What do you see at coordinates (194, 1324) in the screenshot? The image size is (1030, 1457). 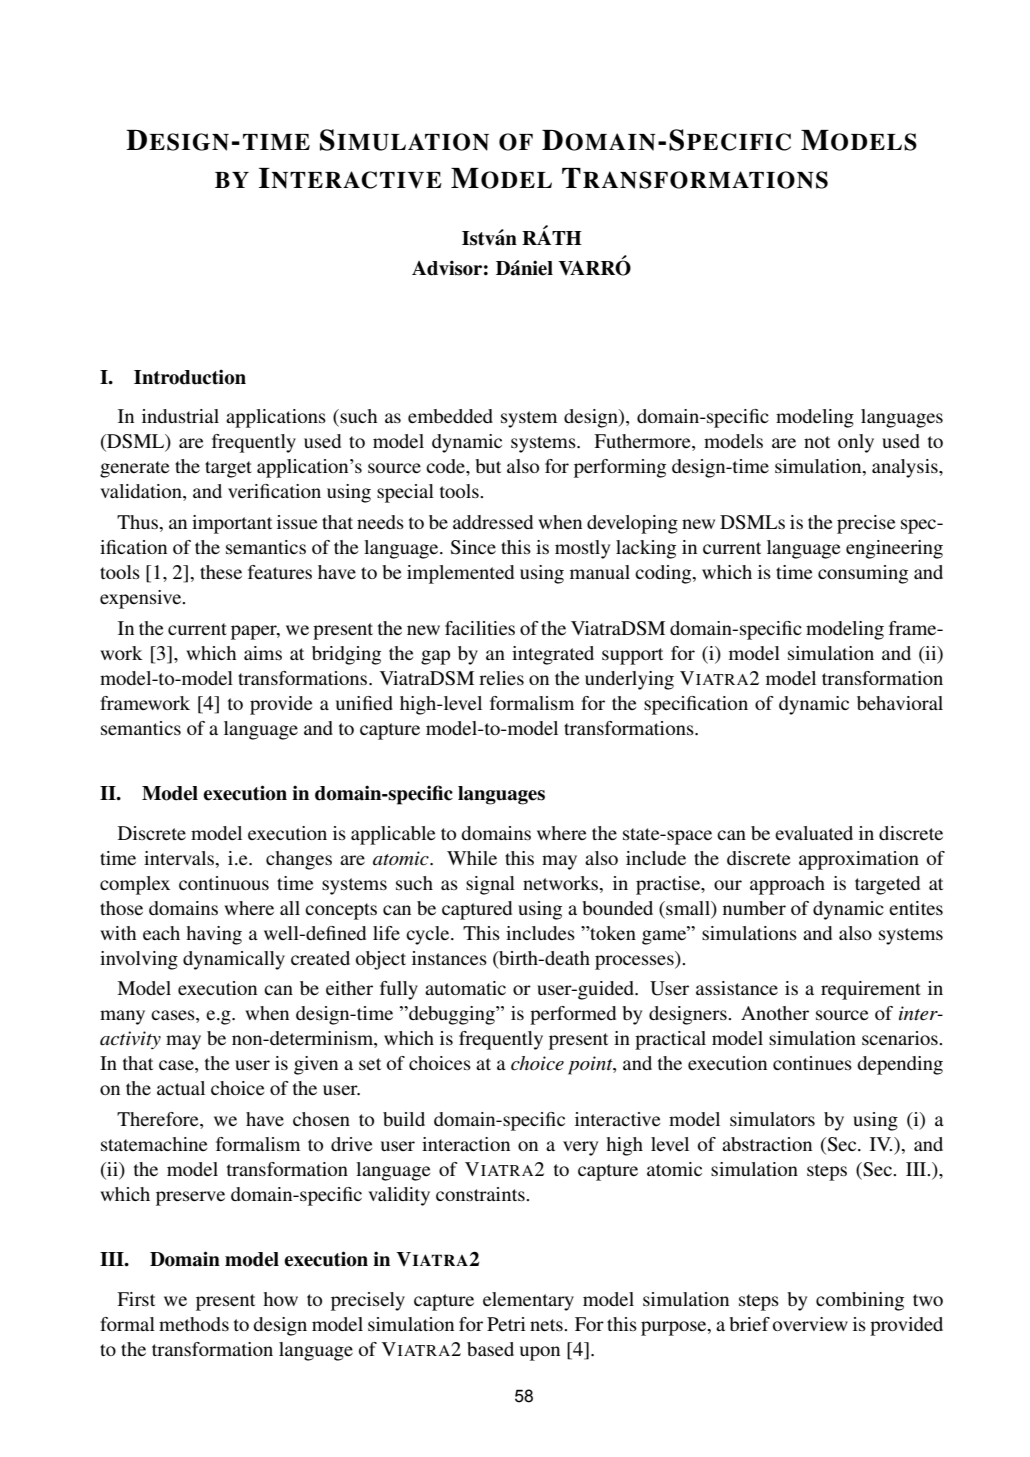 I see `methods` at bounding box center [194, 1324].
